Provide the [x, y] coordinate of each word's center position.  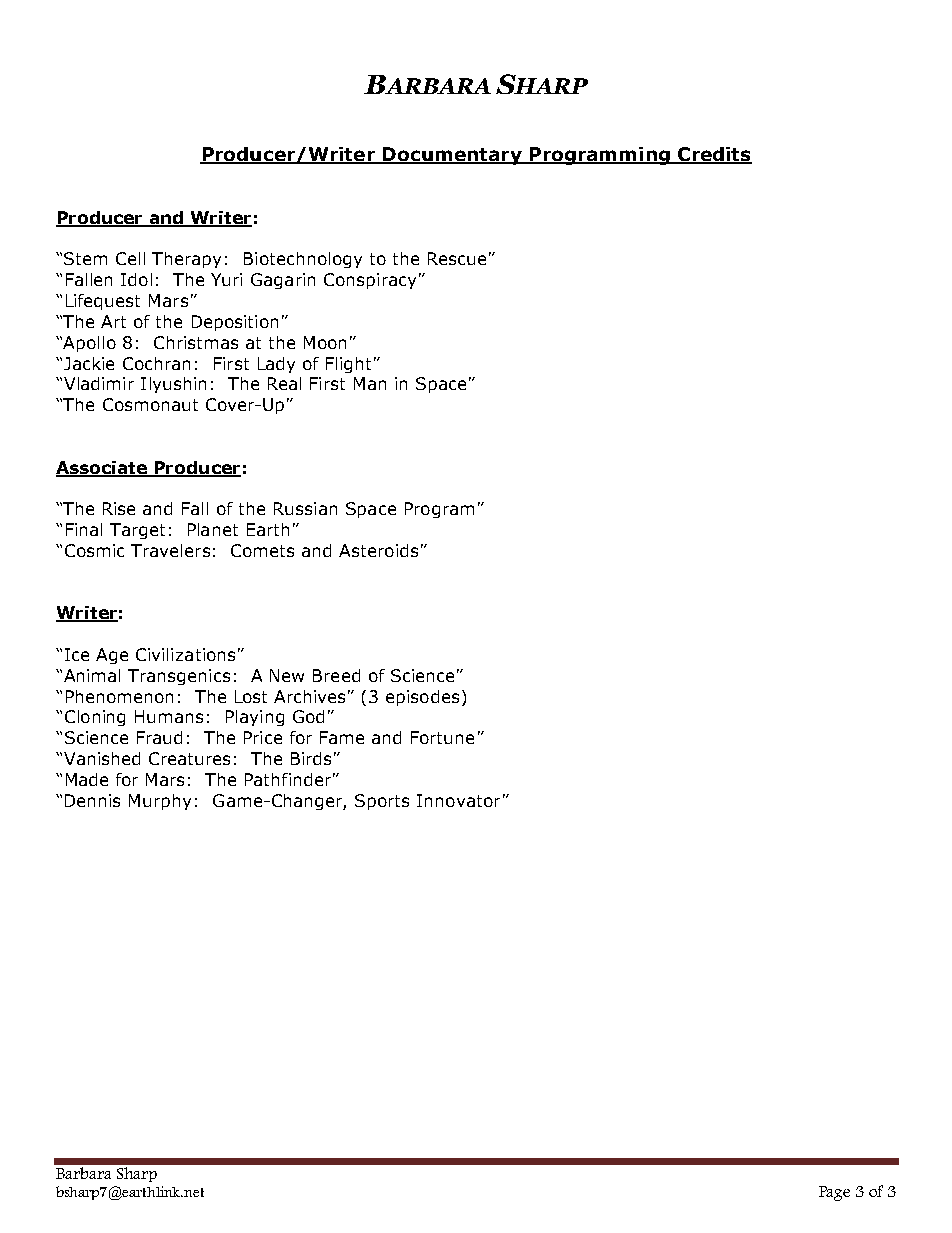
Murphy [160, 802]
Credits [714, 155]
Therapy [186, 260]
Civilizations [185, 654]
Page [834, 1193]
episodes [422, 698]
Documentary [452, 156]
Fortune [442, 737]
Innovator [458, 800]
